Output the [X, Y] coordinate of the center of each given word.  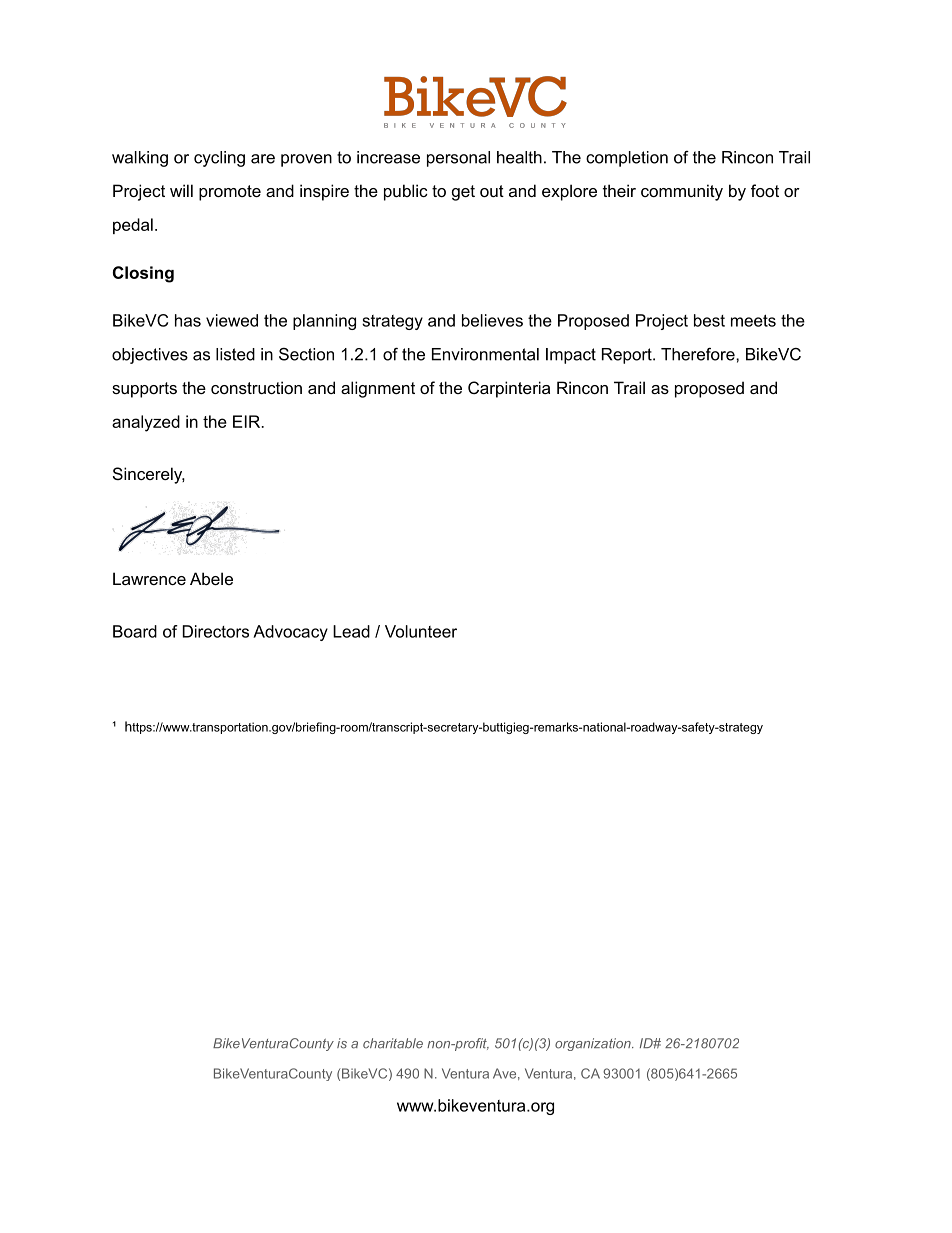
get [463, 193]
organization [594, 1044]
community [682, 192]
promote [230, 193]
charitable [393, 1043]
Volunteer [421, 631]
